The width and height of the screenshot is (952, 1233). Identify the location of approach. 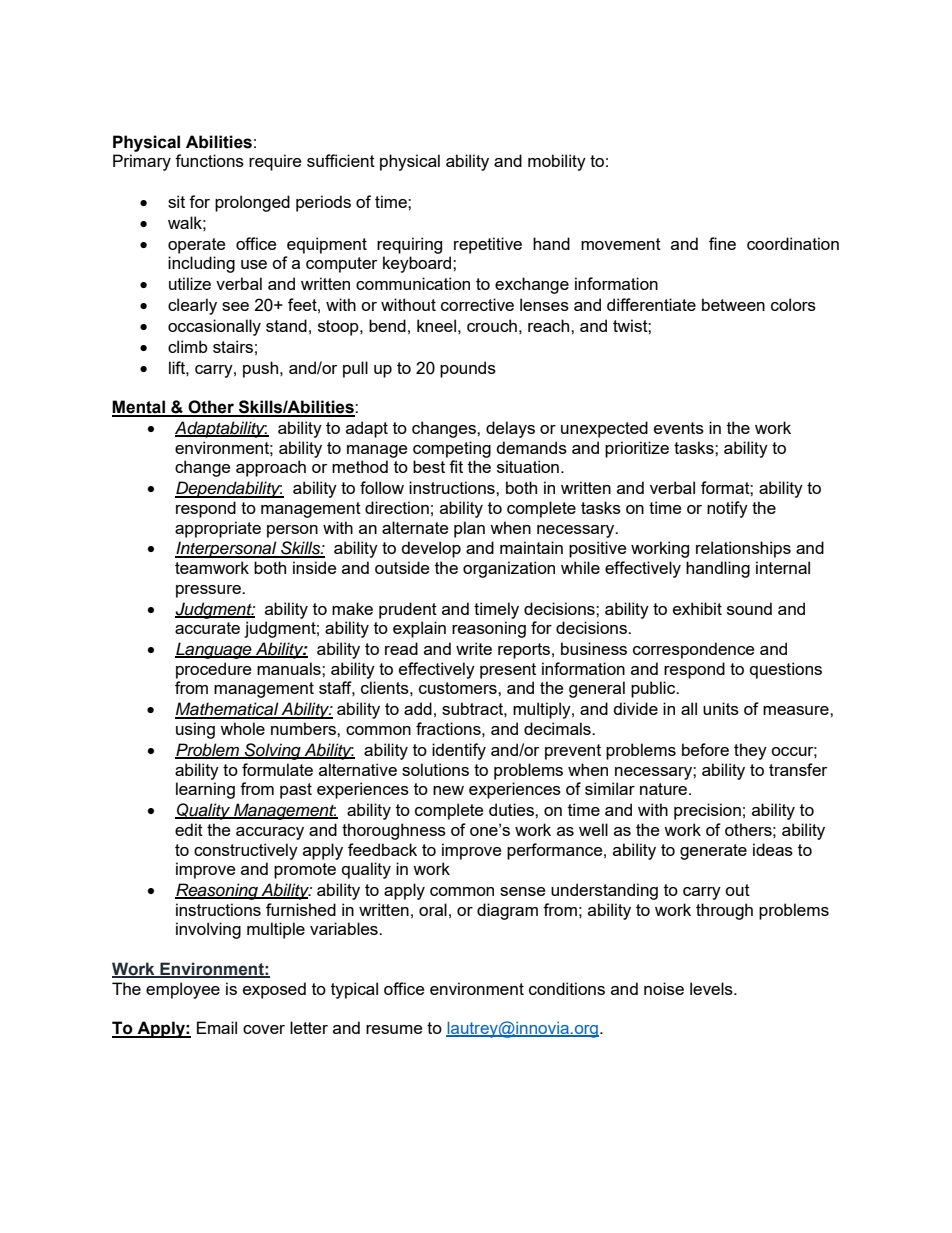
(271, 468).
